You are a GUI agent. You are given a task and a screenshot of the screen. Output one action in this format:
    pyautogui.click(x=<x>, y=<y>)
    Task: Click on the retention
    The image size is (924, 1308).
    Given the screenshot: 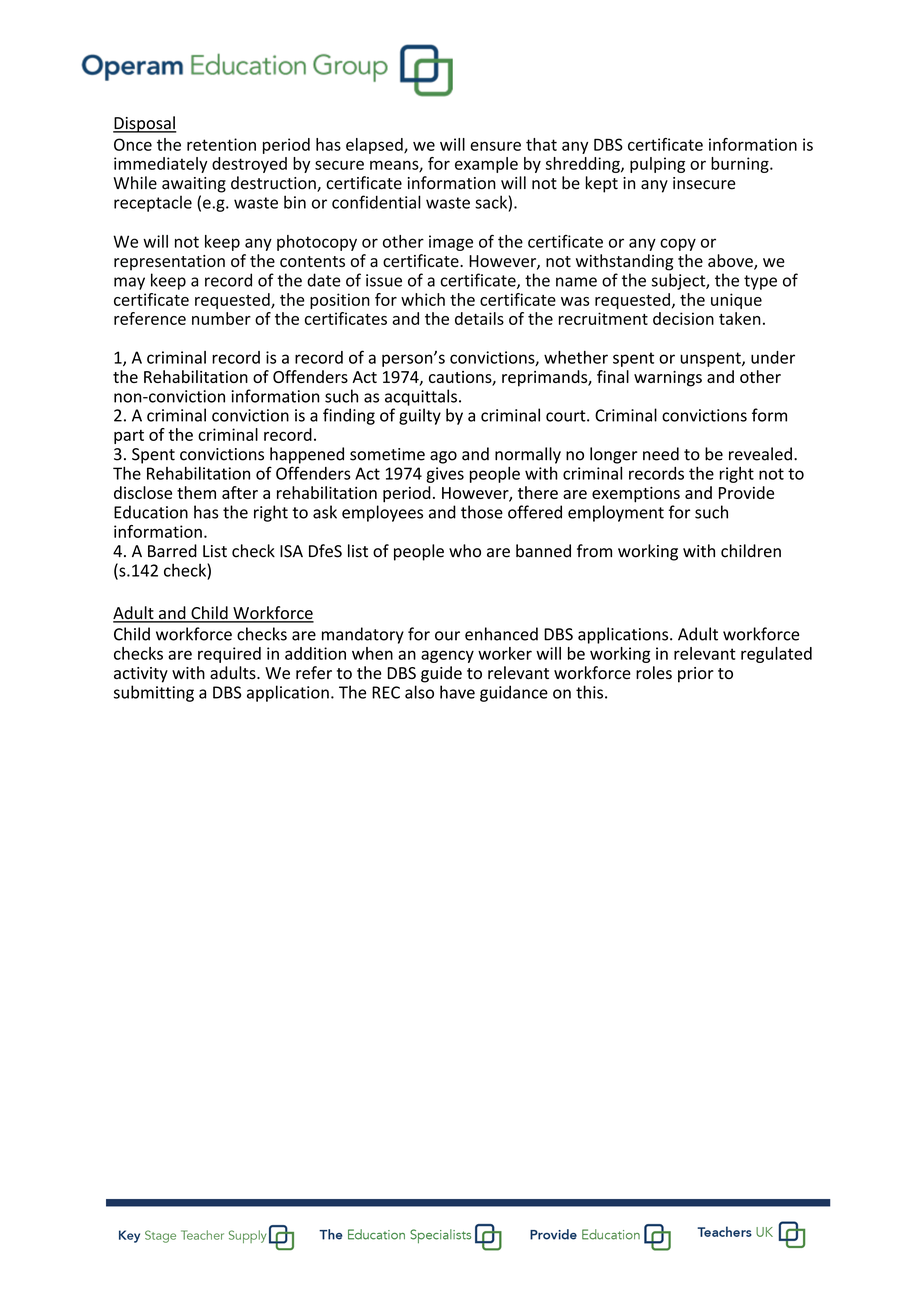 What is the action you would take?
    pyautogui.click(x=221, y=144)
